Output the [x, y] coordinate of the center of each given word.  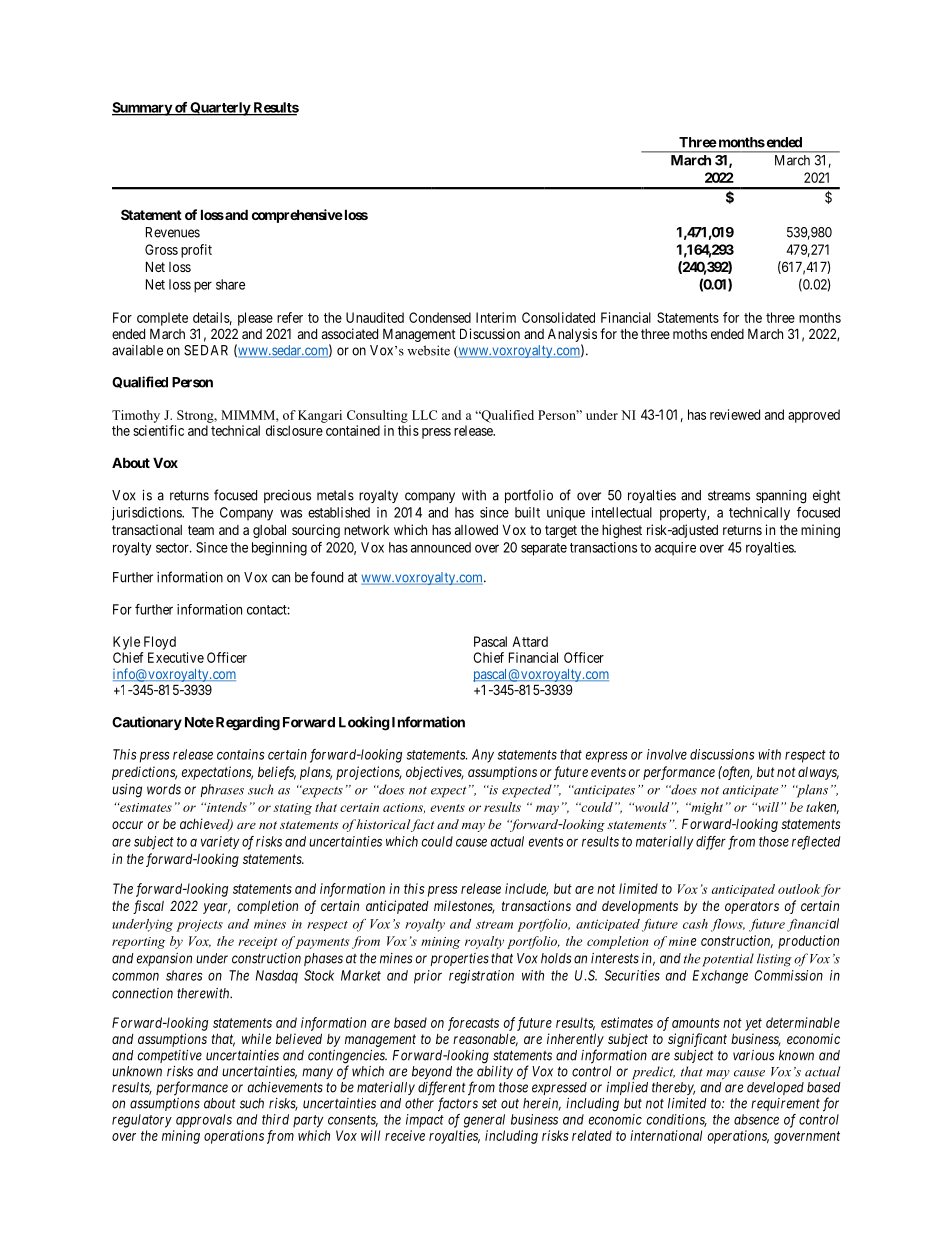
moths [690, 334]
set [489, 1104]
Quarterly [220, 109]
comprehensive [297, 216]
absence [756, 1119]
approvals [204, 1121]
